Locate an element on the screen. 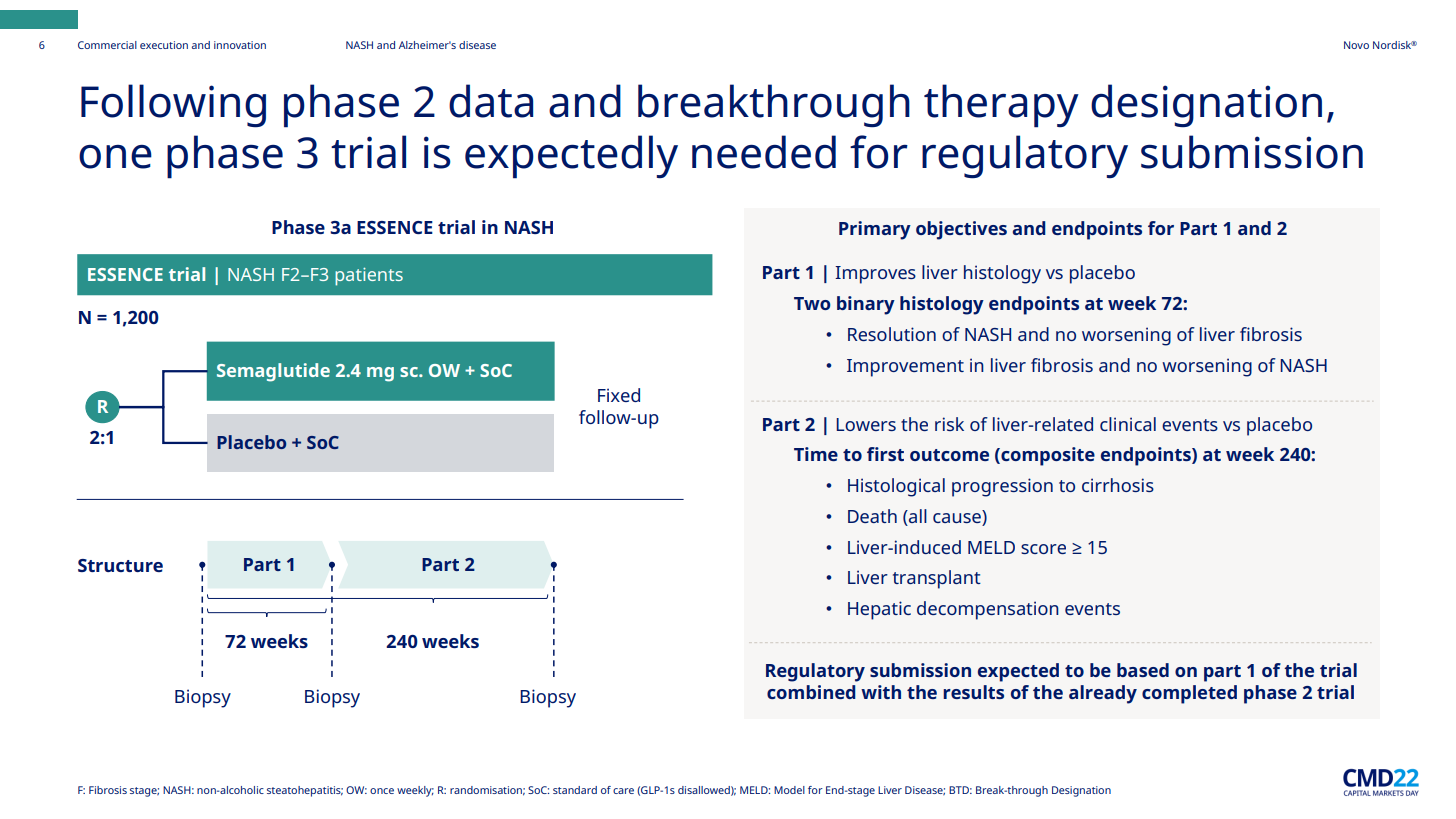 This screenshot has height=819, width=1456. data is located at coordinates (491, 101).
